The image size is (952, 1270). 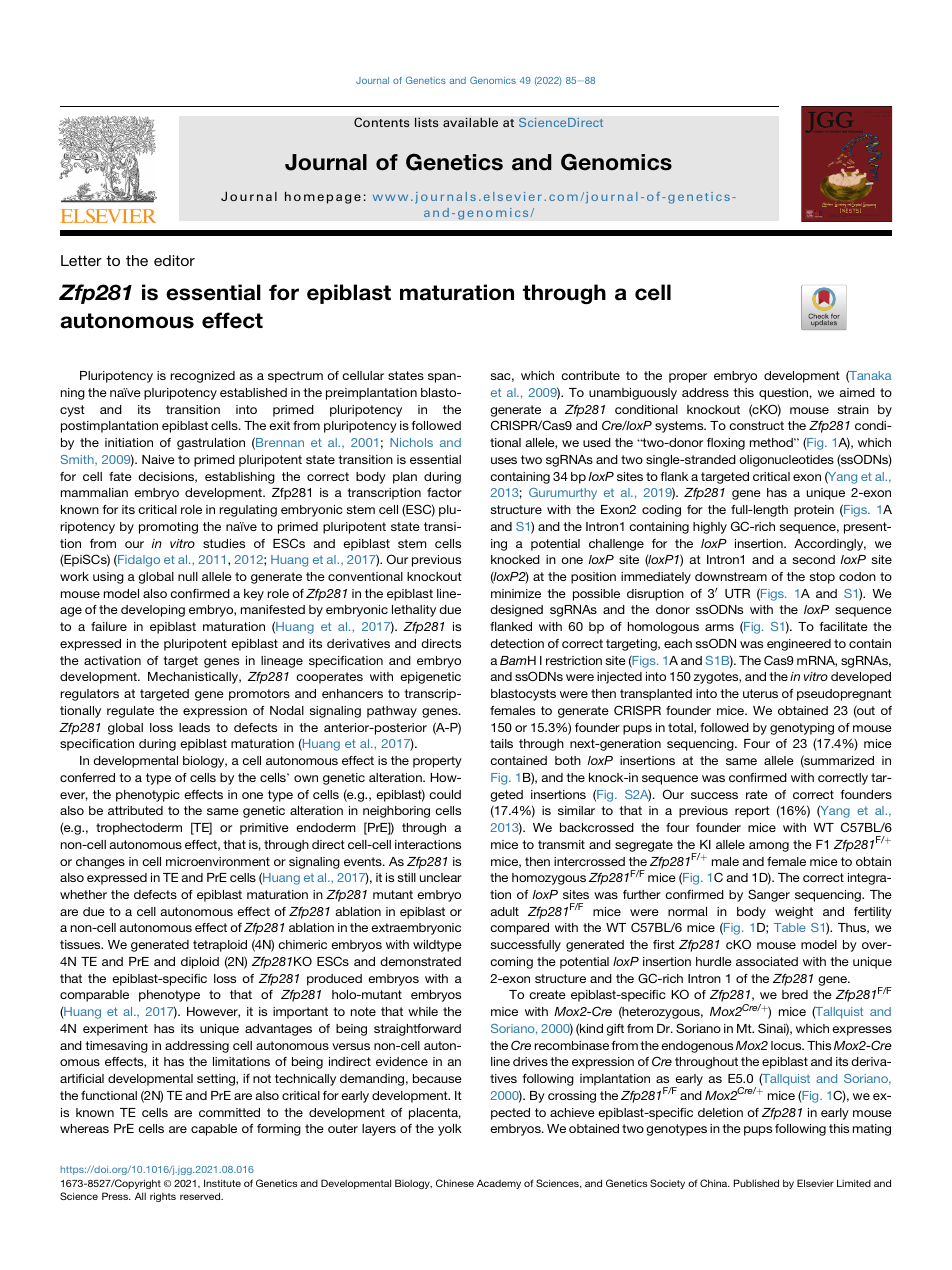 What do you see at coordinates (153, 611) in the document?
I see `developing` at bounding box center [153, 611].
